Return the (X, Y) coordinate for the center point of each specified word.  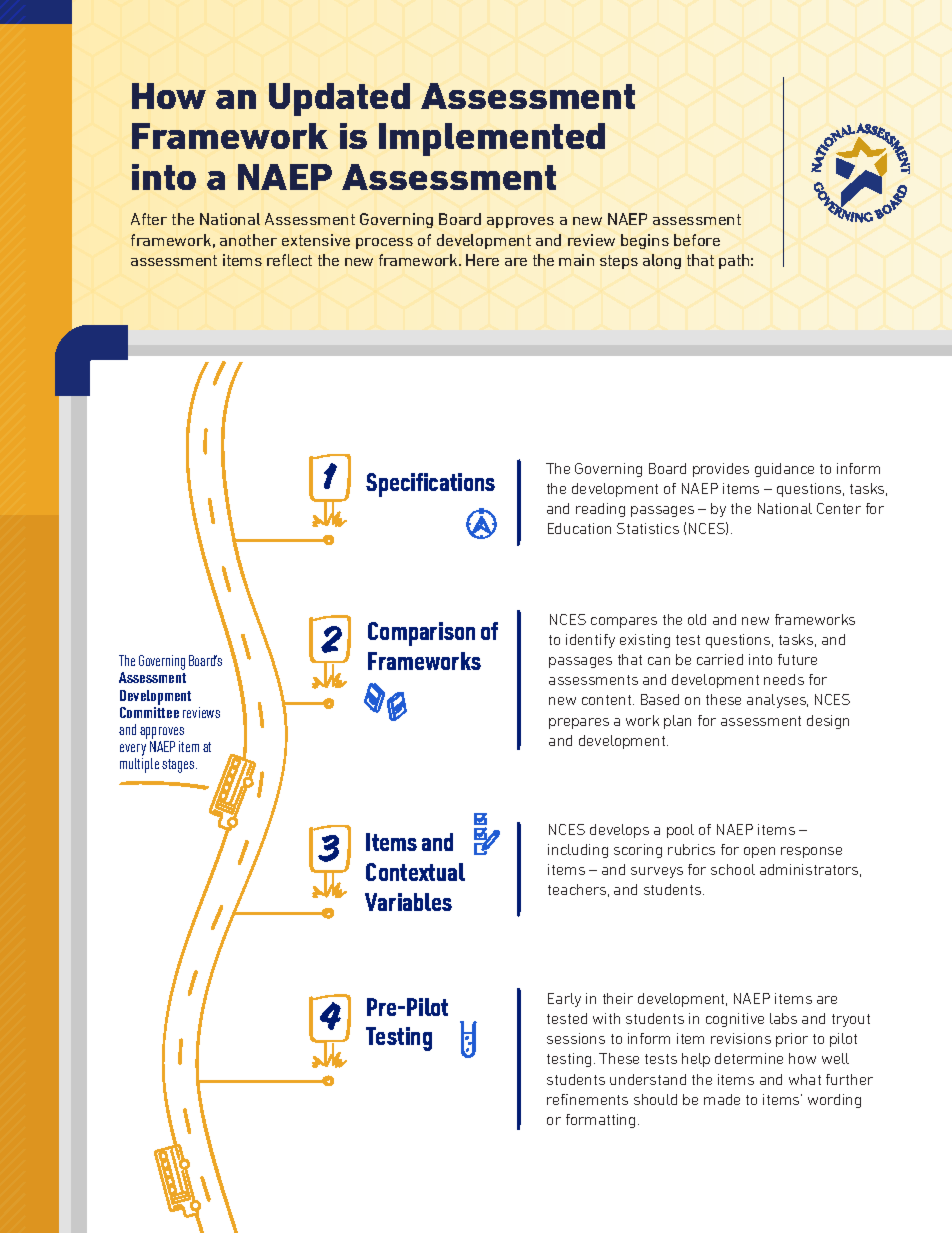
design (828, 722)
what (805, 1079)
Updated (339, 99)
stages (179, 766)
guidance (784, 470)
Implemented (492, 139)
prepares (579, 723)
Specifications (430, 485)
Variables (408, 902)
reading (600, 510)
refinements (587, 1099)
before (697, 240)
